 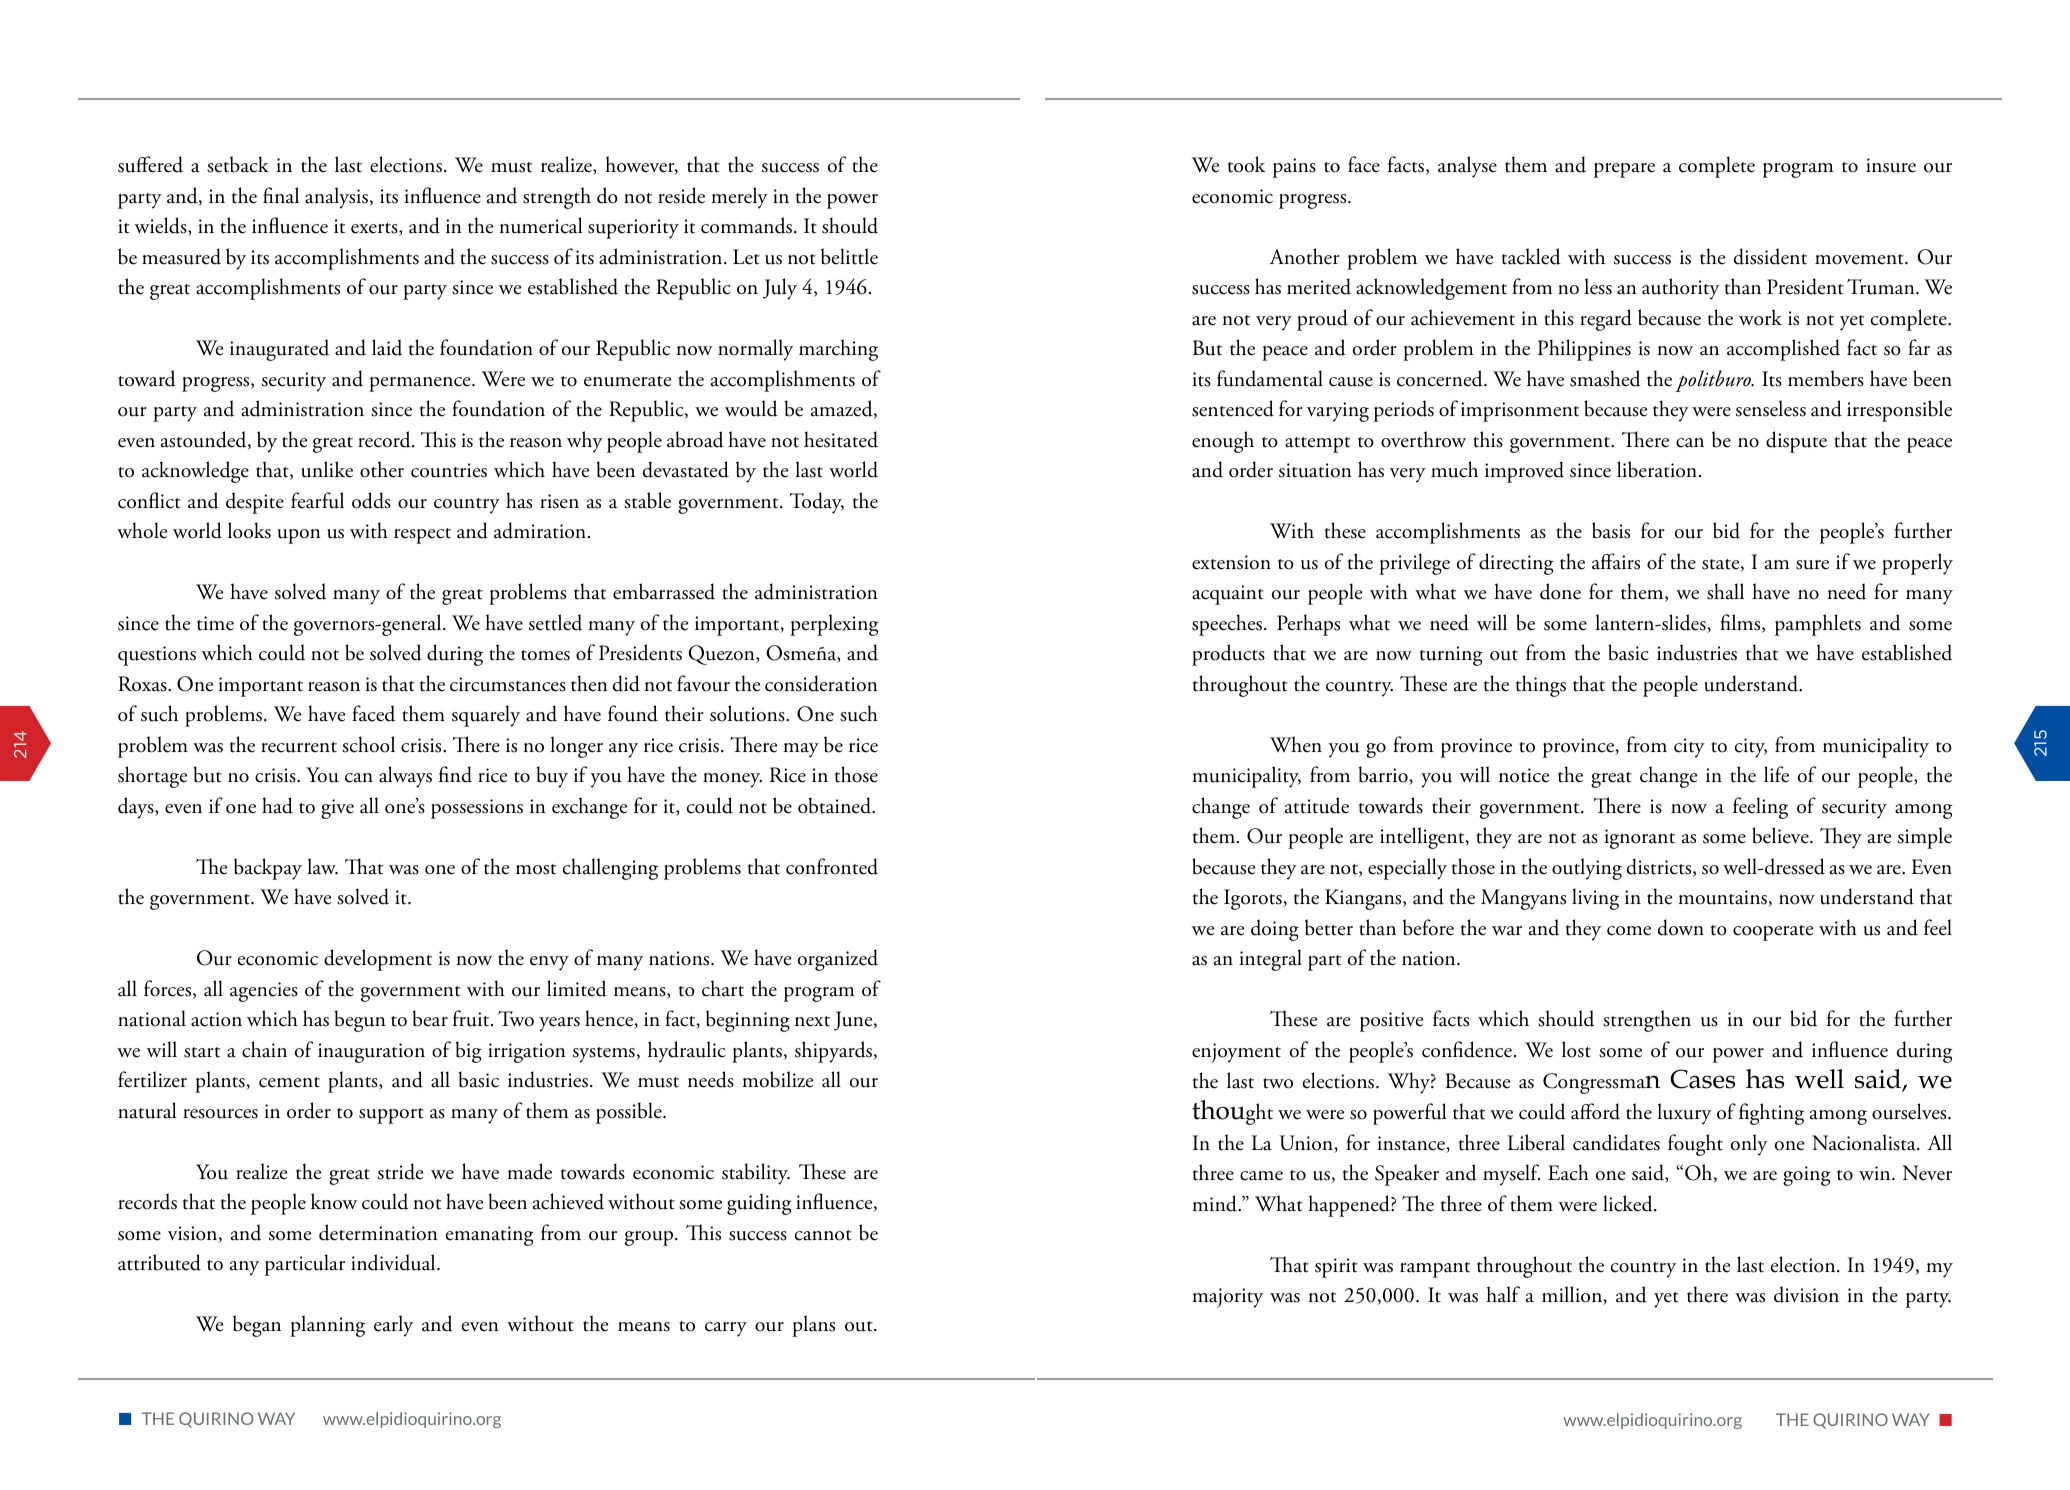 I want to click on prepare, so click(x=1624, y=170).
